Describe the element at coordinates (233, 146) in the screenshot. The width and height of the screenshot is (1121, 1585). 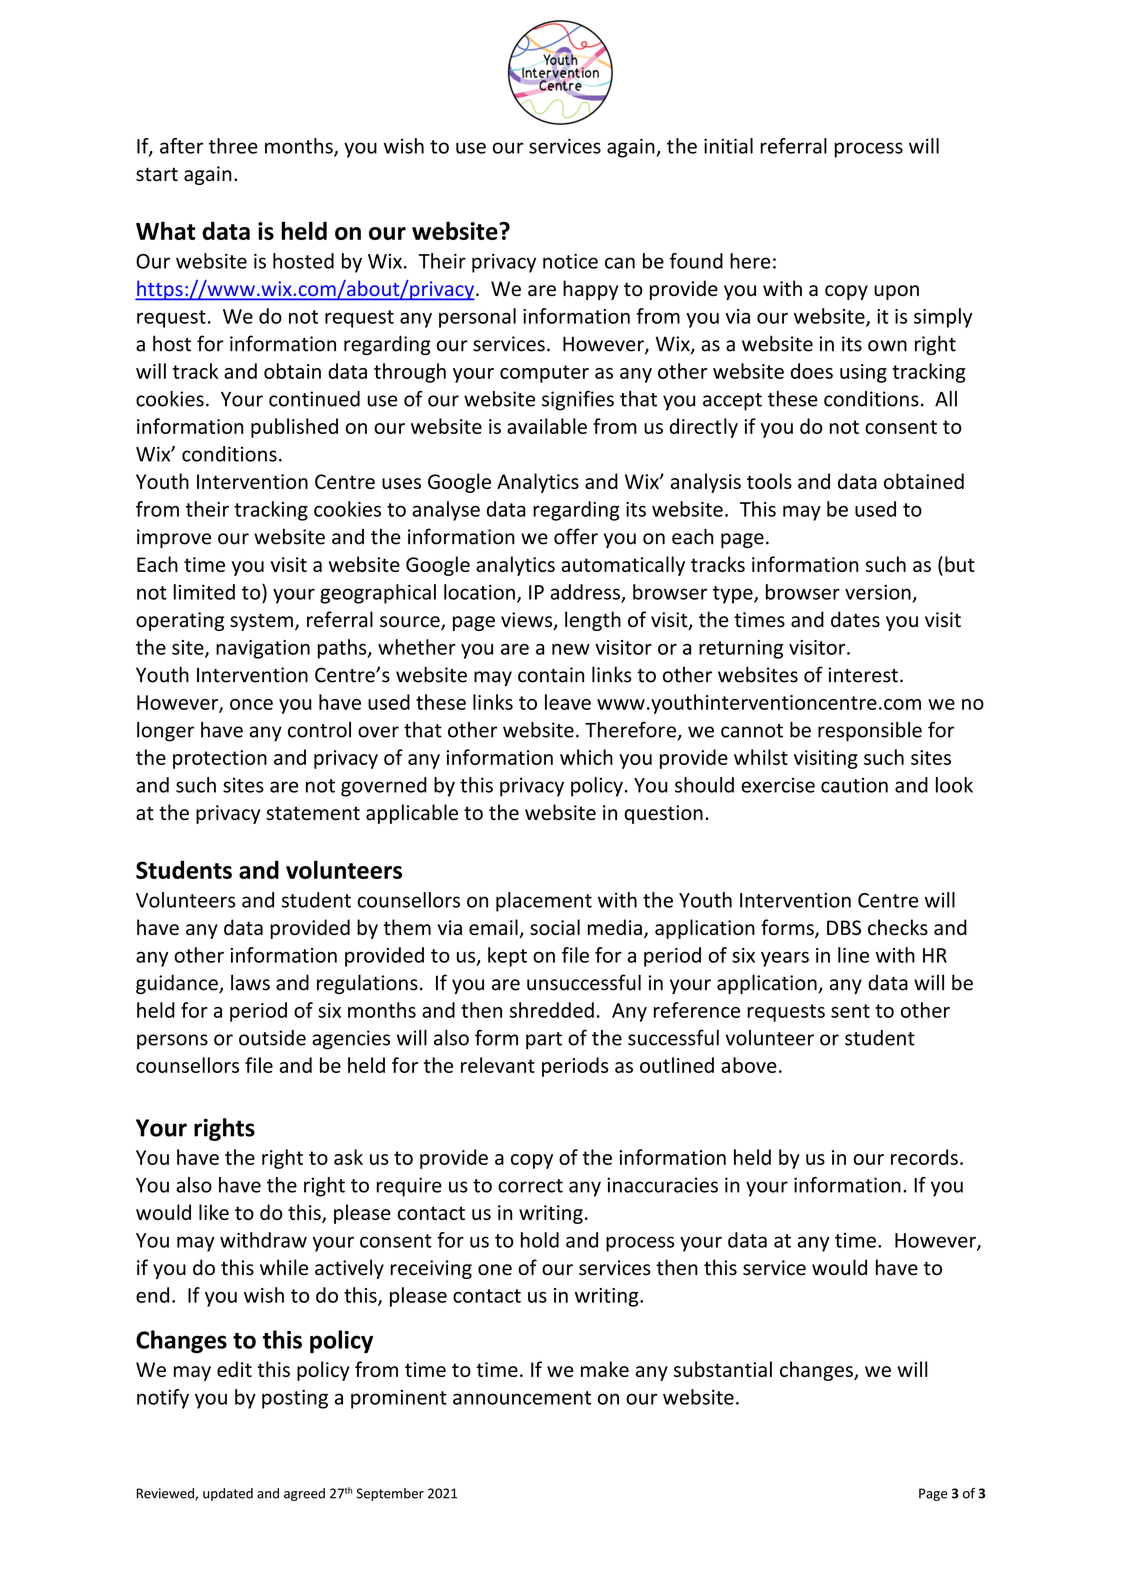
I see `three` at that location.
